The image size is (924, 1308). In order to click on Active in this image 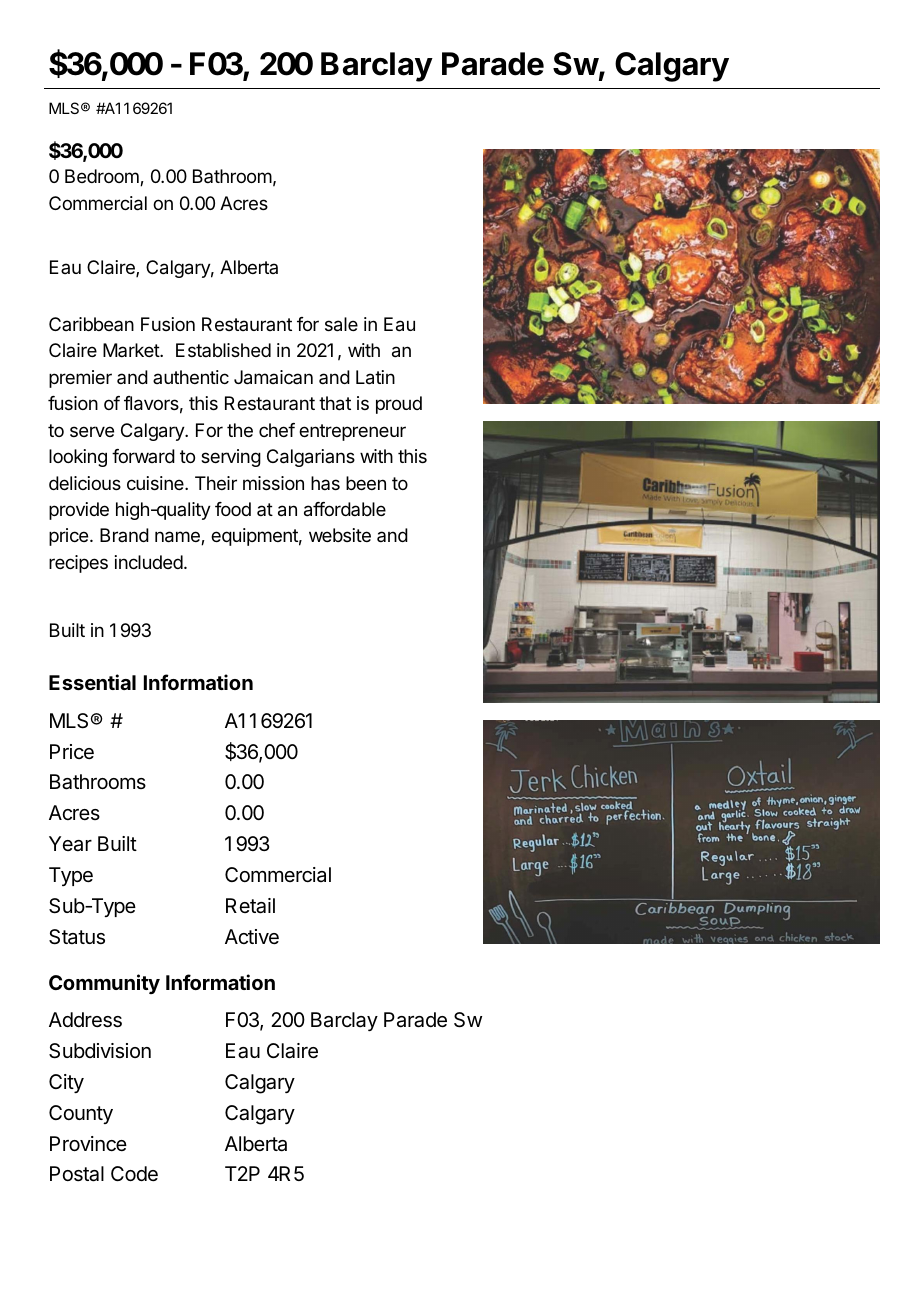, I will do `click(252, 936)`.
